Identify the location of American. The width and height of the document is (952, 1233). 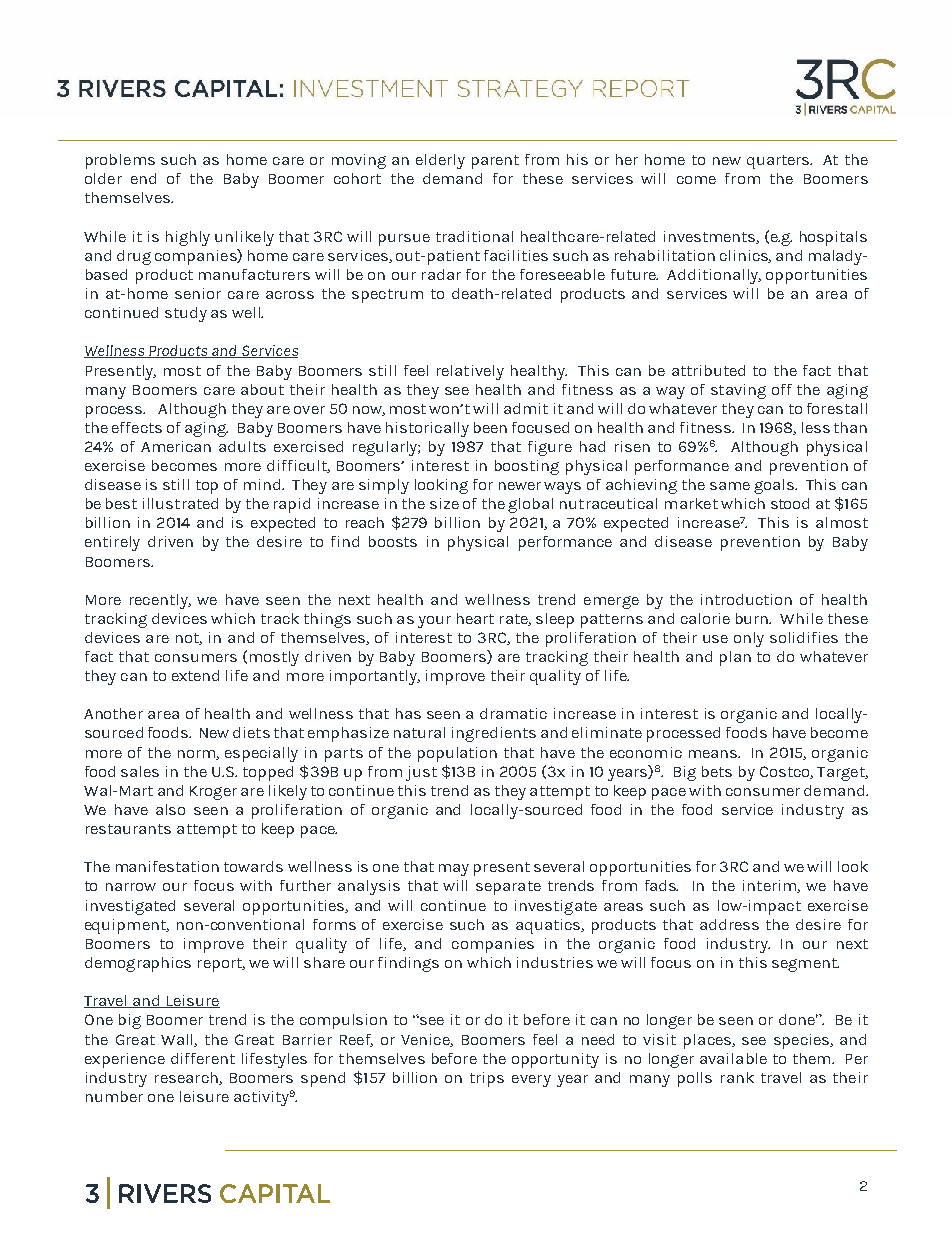
(176, 446).
